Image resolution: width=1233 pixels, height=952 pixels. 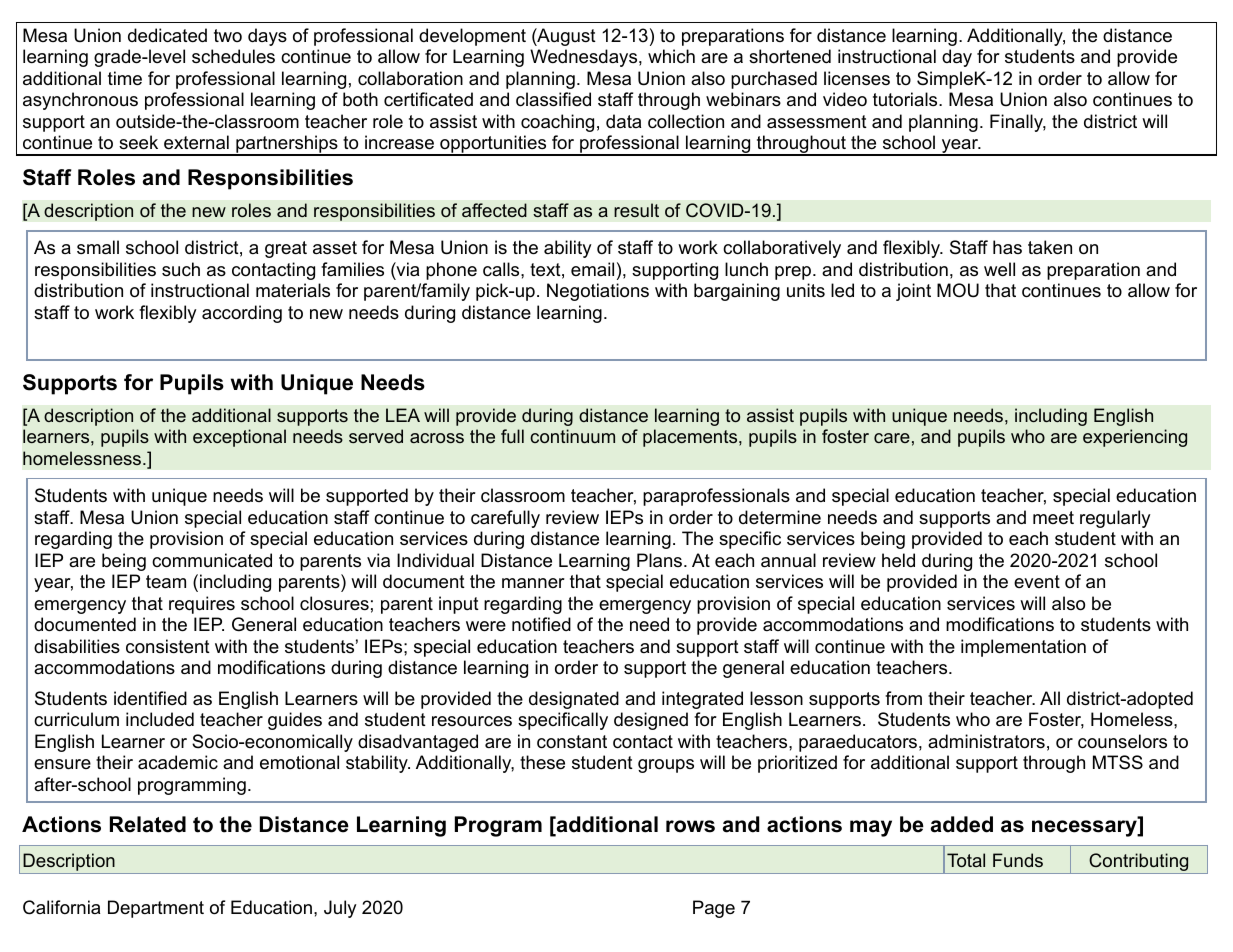 What do you see at coordinates (150, 698) in the page?
I see `identified` at bounding box center [150, 698].
